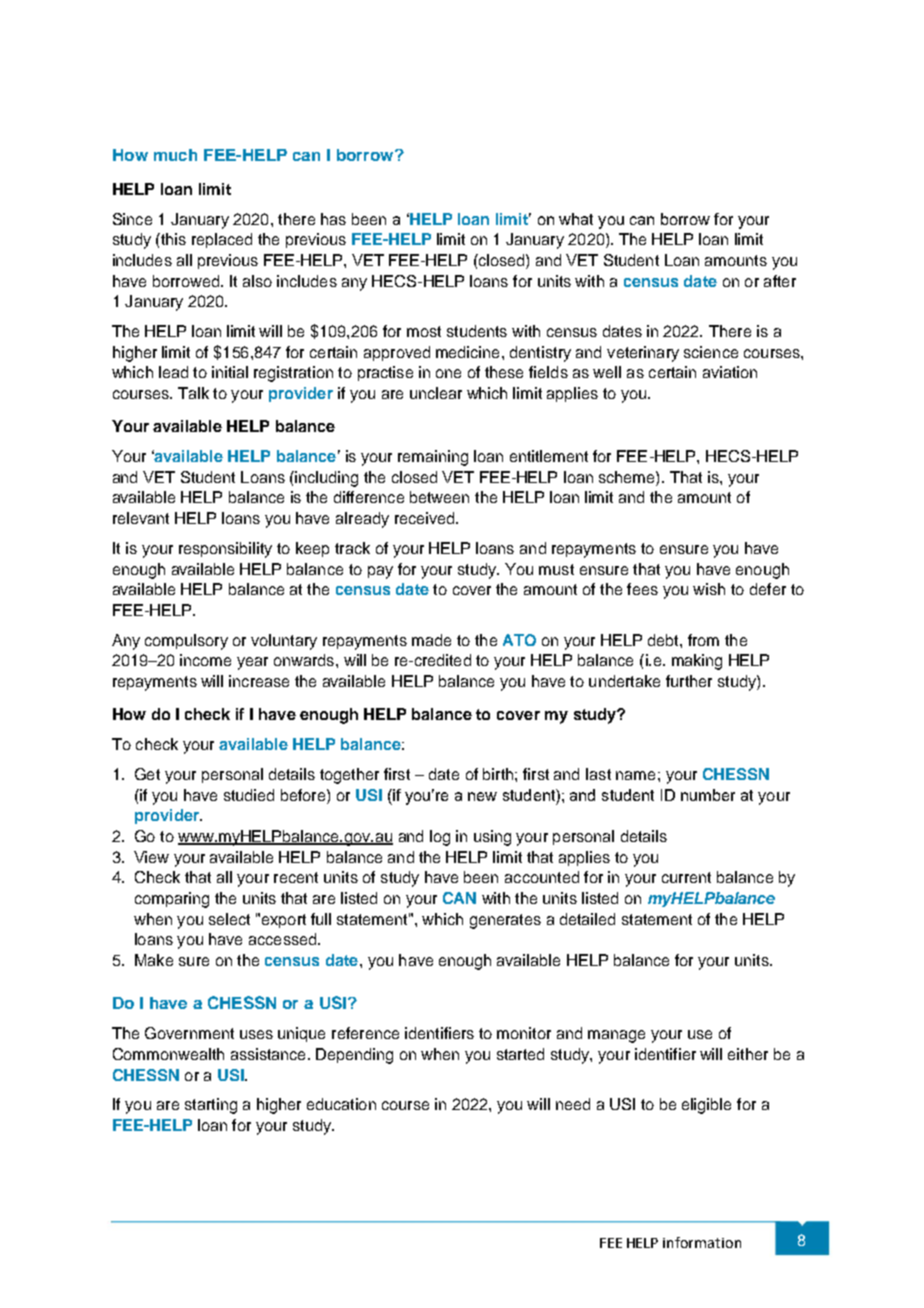 This image has width=924, height=1308. Describe the element at coordinates (780, 281) in the image. I see `after` at that location.
